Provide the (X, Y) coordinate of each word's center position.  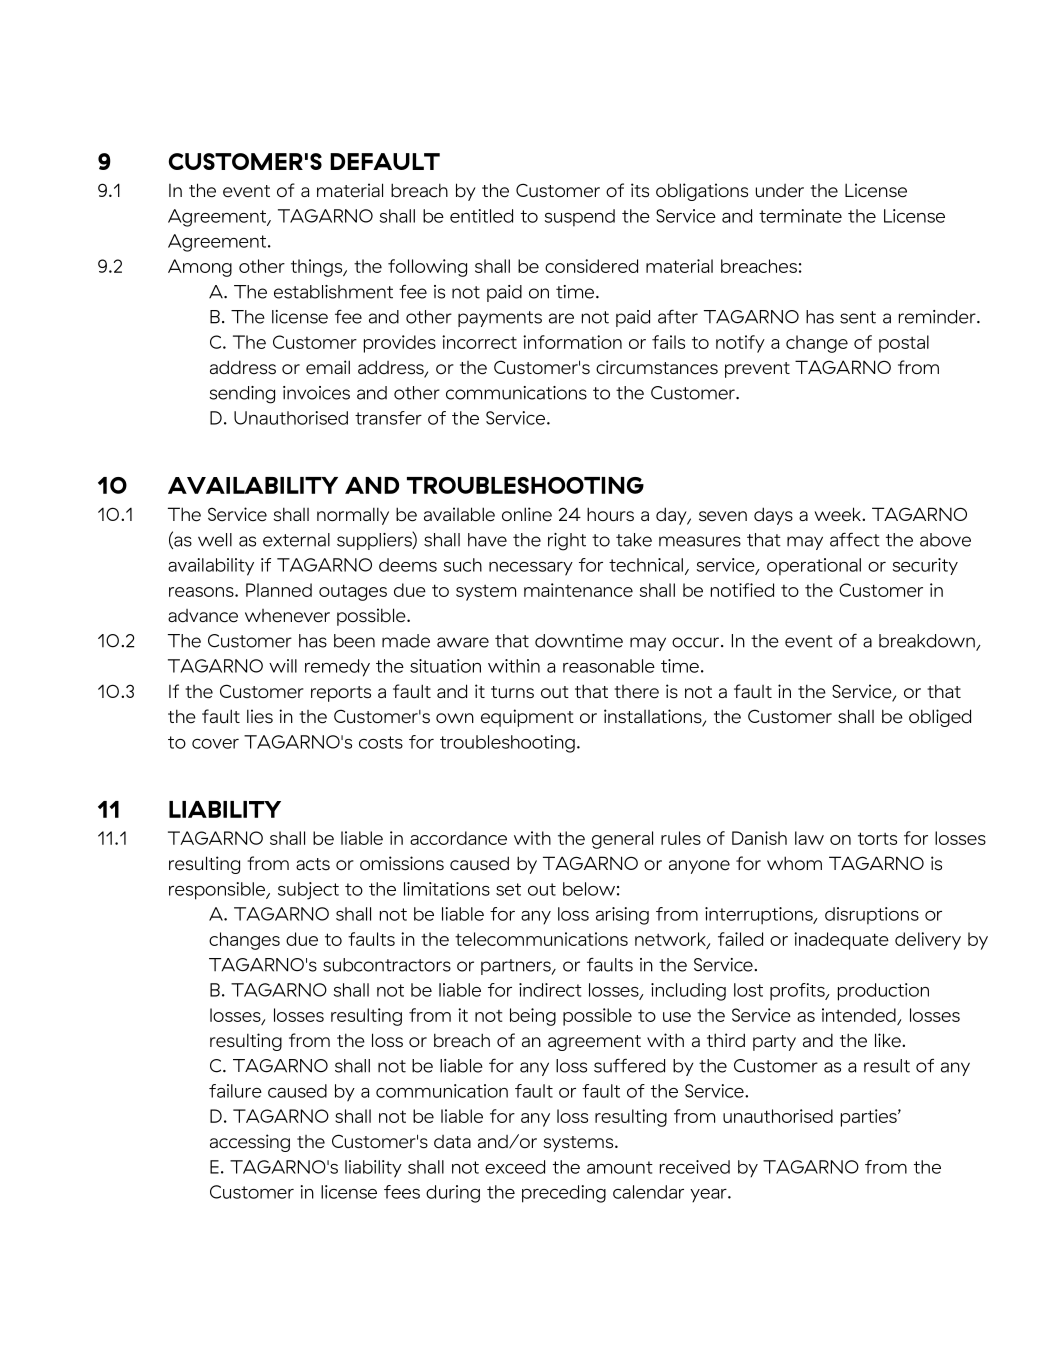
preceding (564, 1194)
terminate (800, 216)
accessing (250, 1143)
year (709, 1196)
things (318, 268)
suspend (580, 217)
